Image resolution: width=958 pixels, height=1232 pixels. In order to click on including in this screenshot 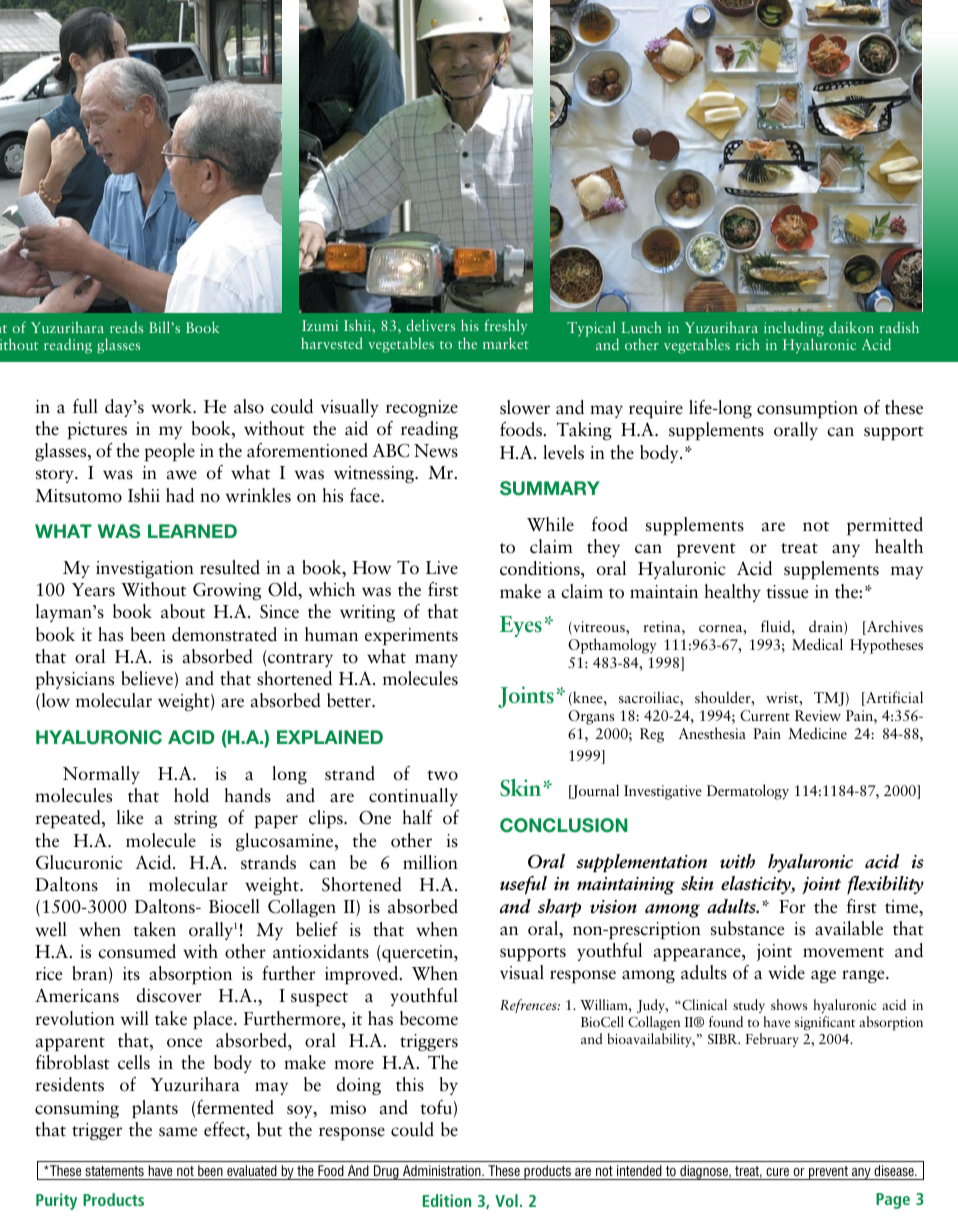, I will do `click(794, 330)`.
